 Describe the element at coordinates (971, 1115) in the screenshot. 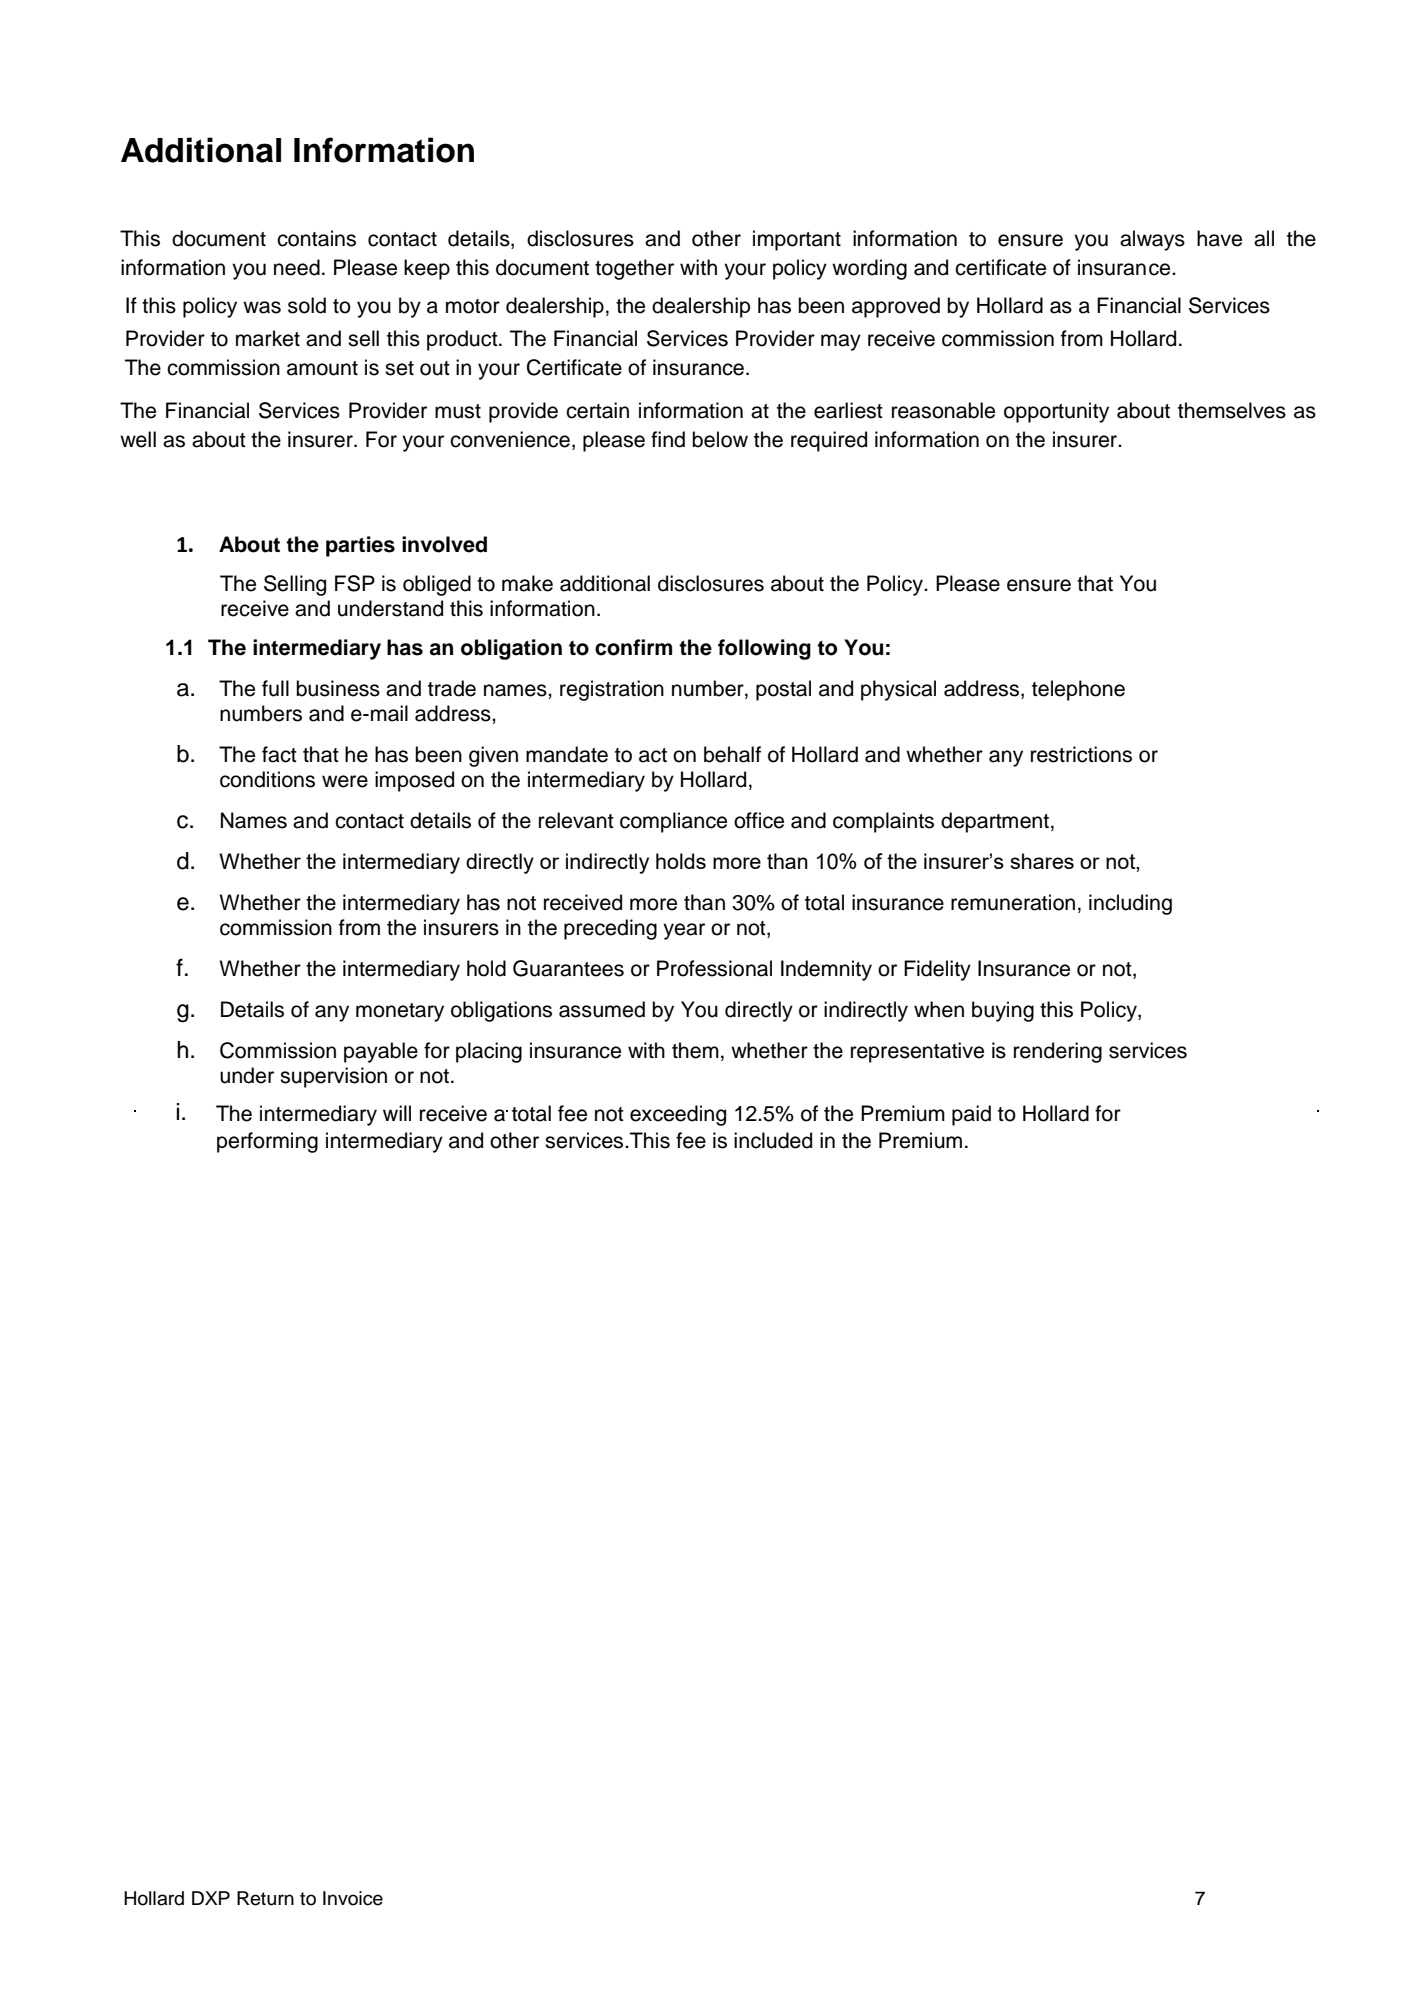

I see `paid` at that location.
